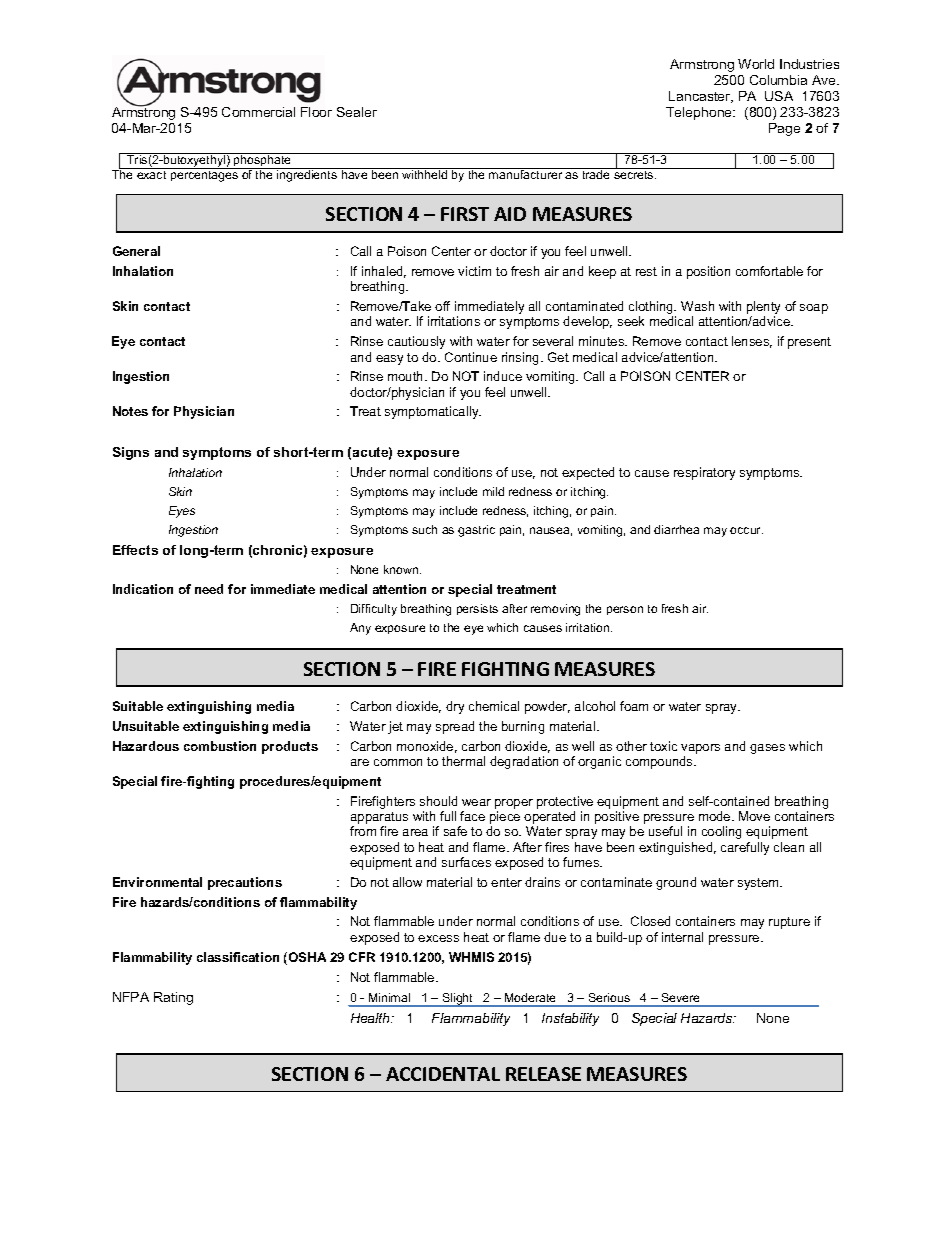 Image resolution: width=952 pixels, height=1233 pixels. What do you see at coordinates (476, 531) in the image?
I see `gastric` at bounding box center [476, 531].
